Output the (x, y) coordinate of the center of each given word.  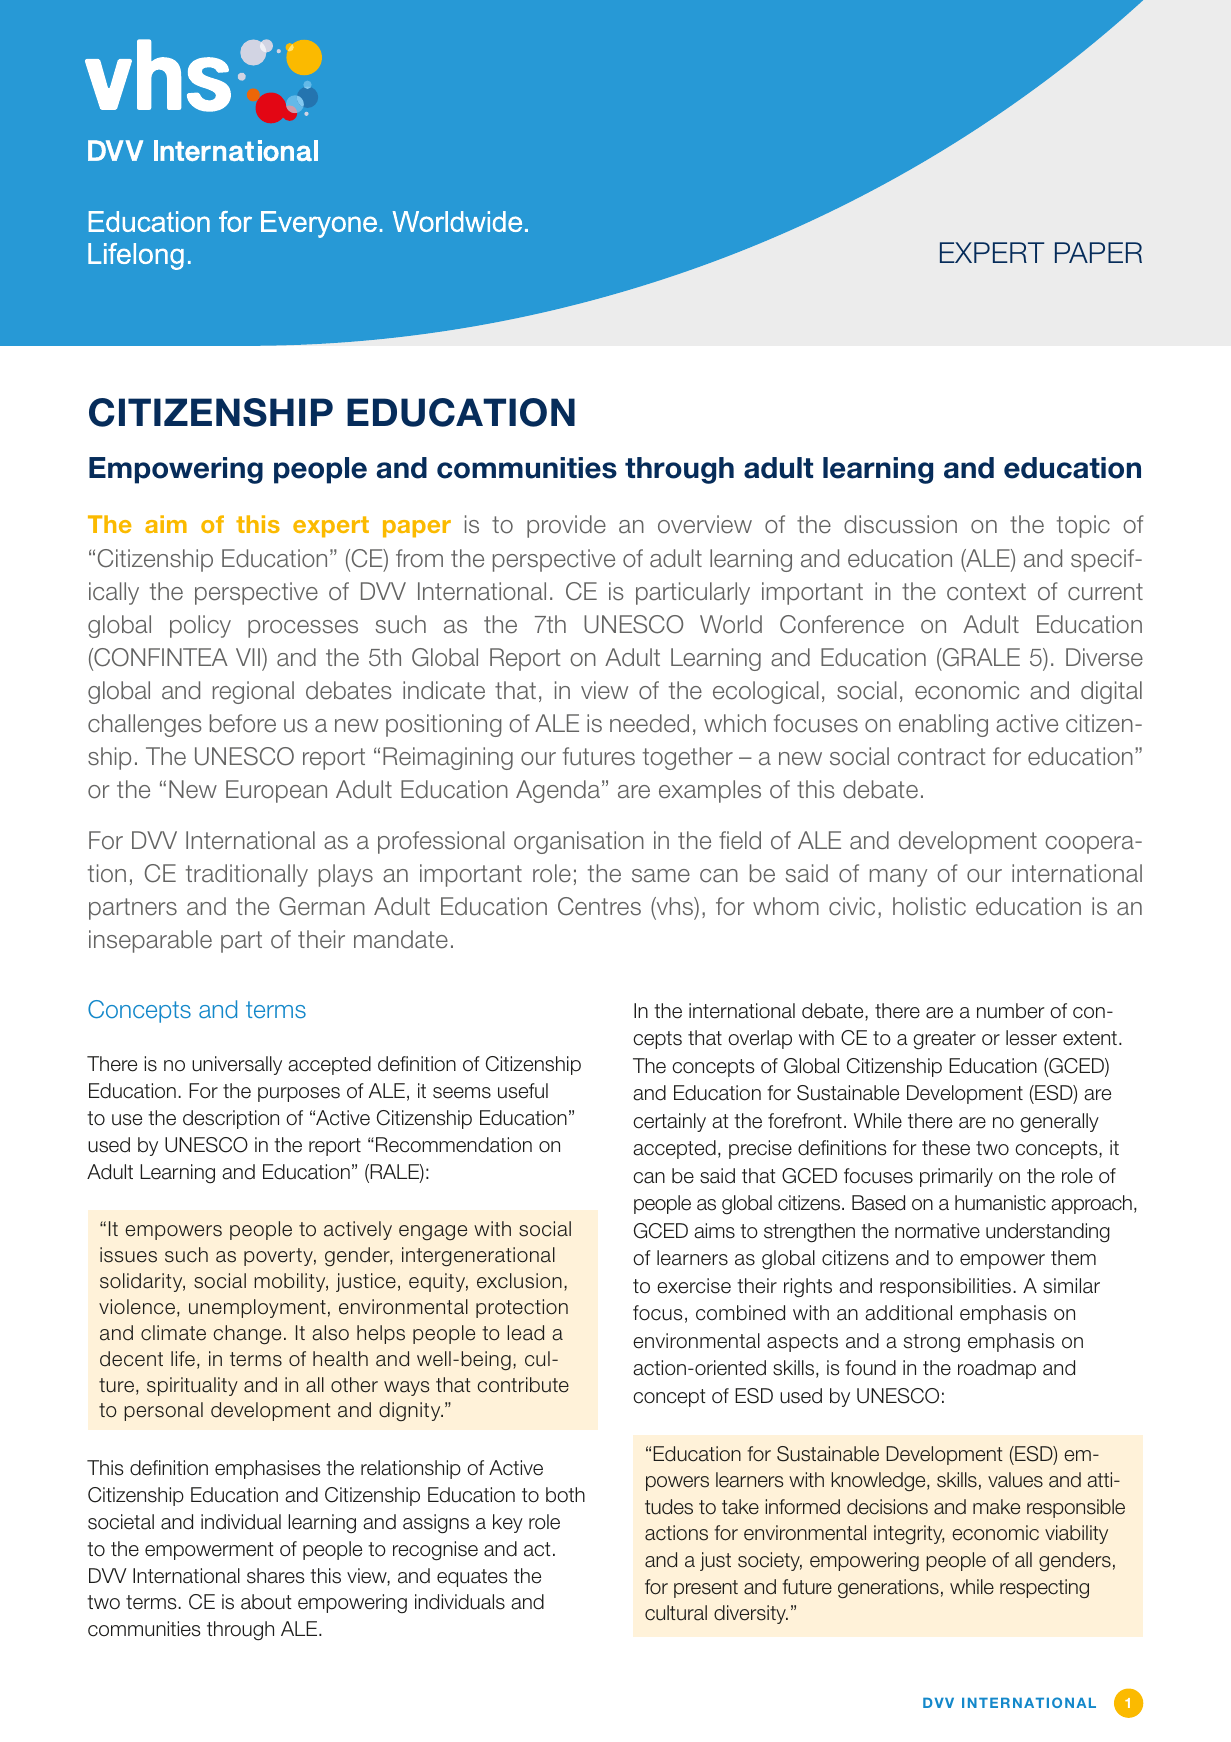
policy (200, 626)
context (986, 592)
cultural (676, 1613)
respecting (1044, 1588)
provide (566, 526)
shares (275, 1576)
